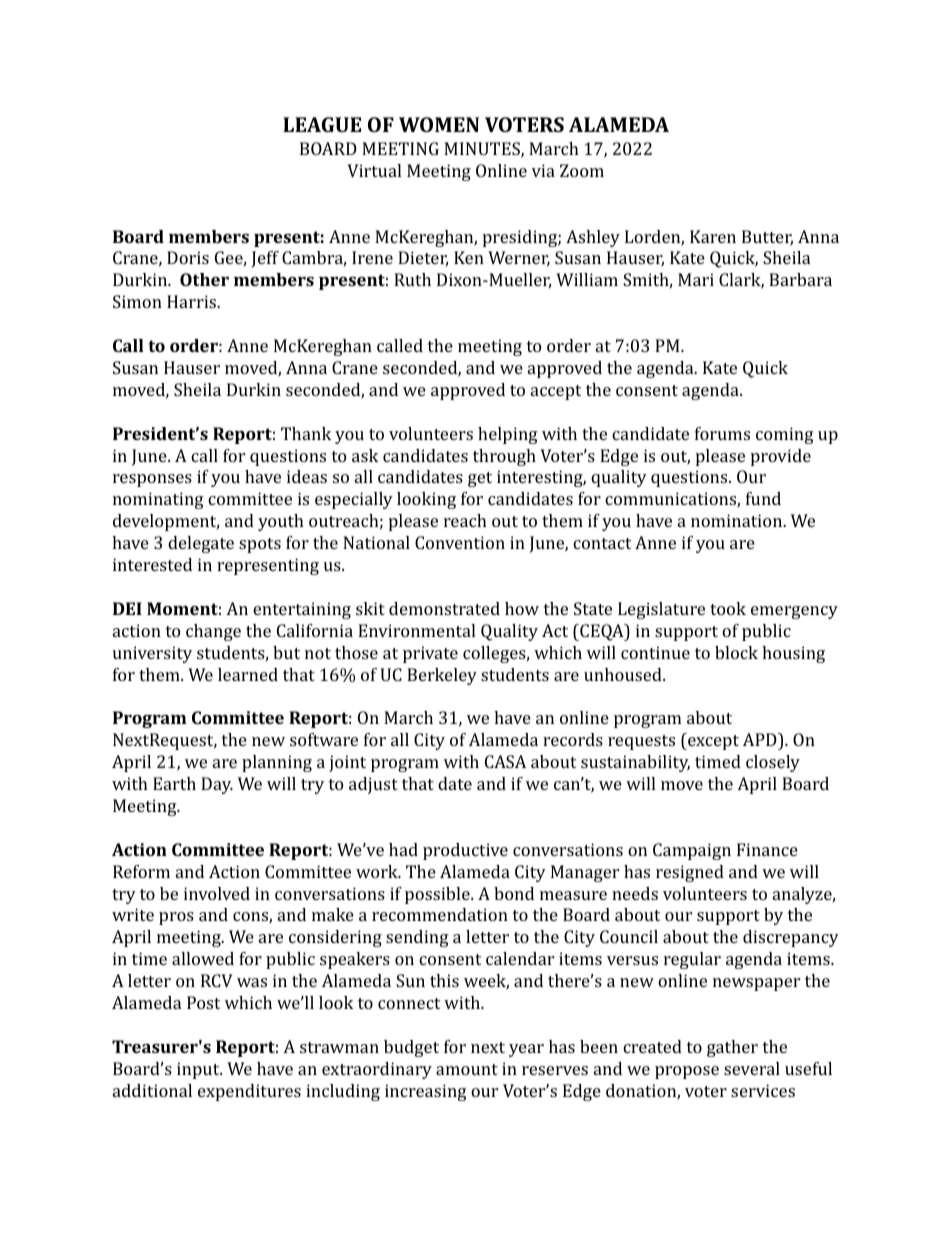 The height and width of the screenshot is (1233, 952). Describe the element at coordinates (322, 124) in the screenshot. I see `LEAGUE` at that location.
